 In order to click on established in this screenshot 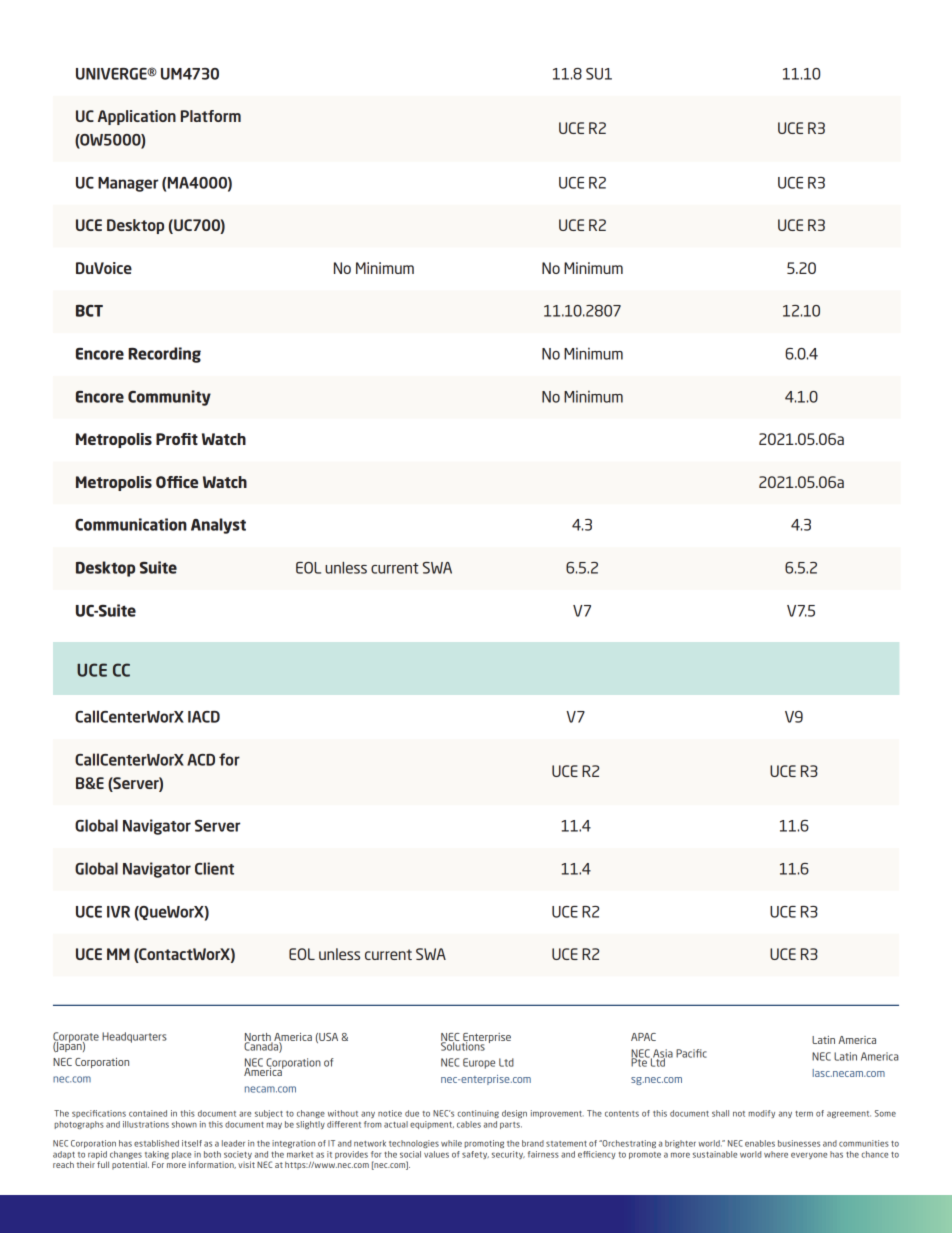, I will do `click(156, 1143)`.
